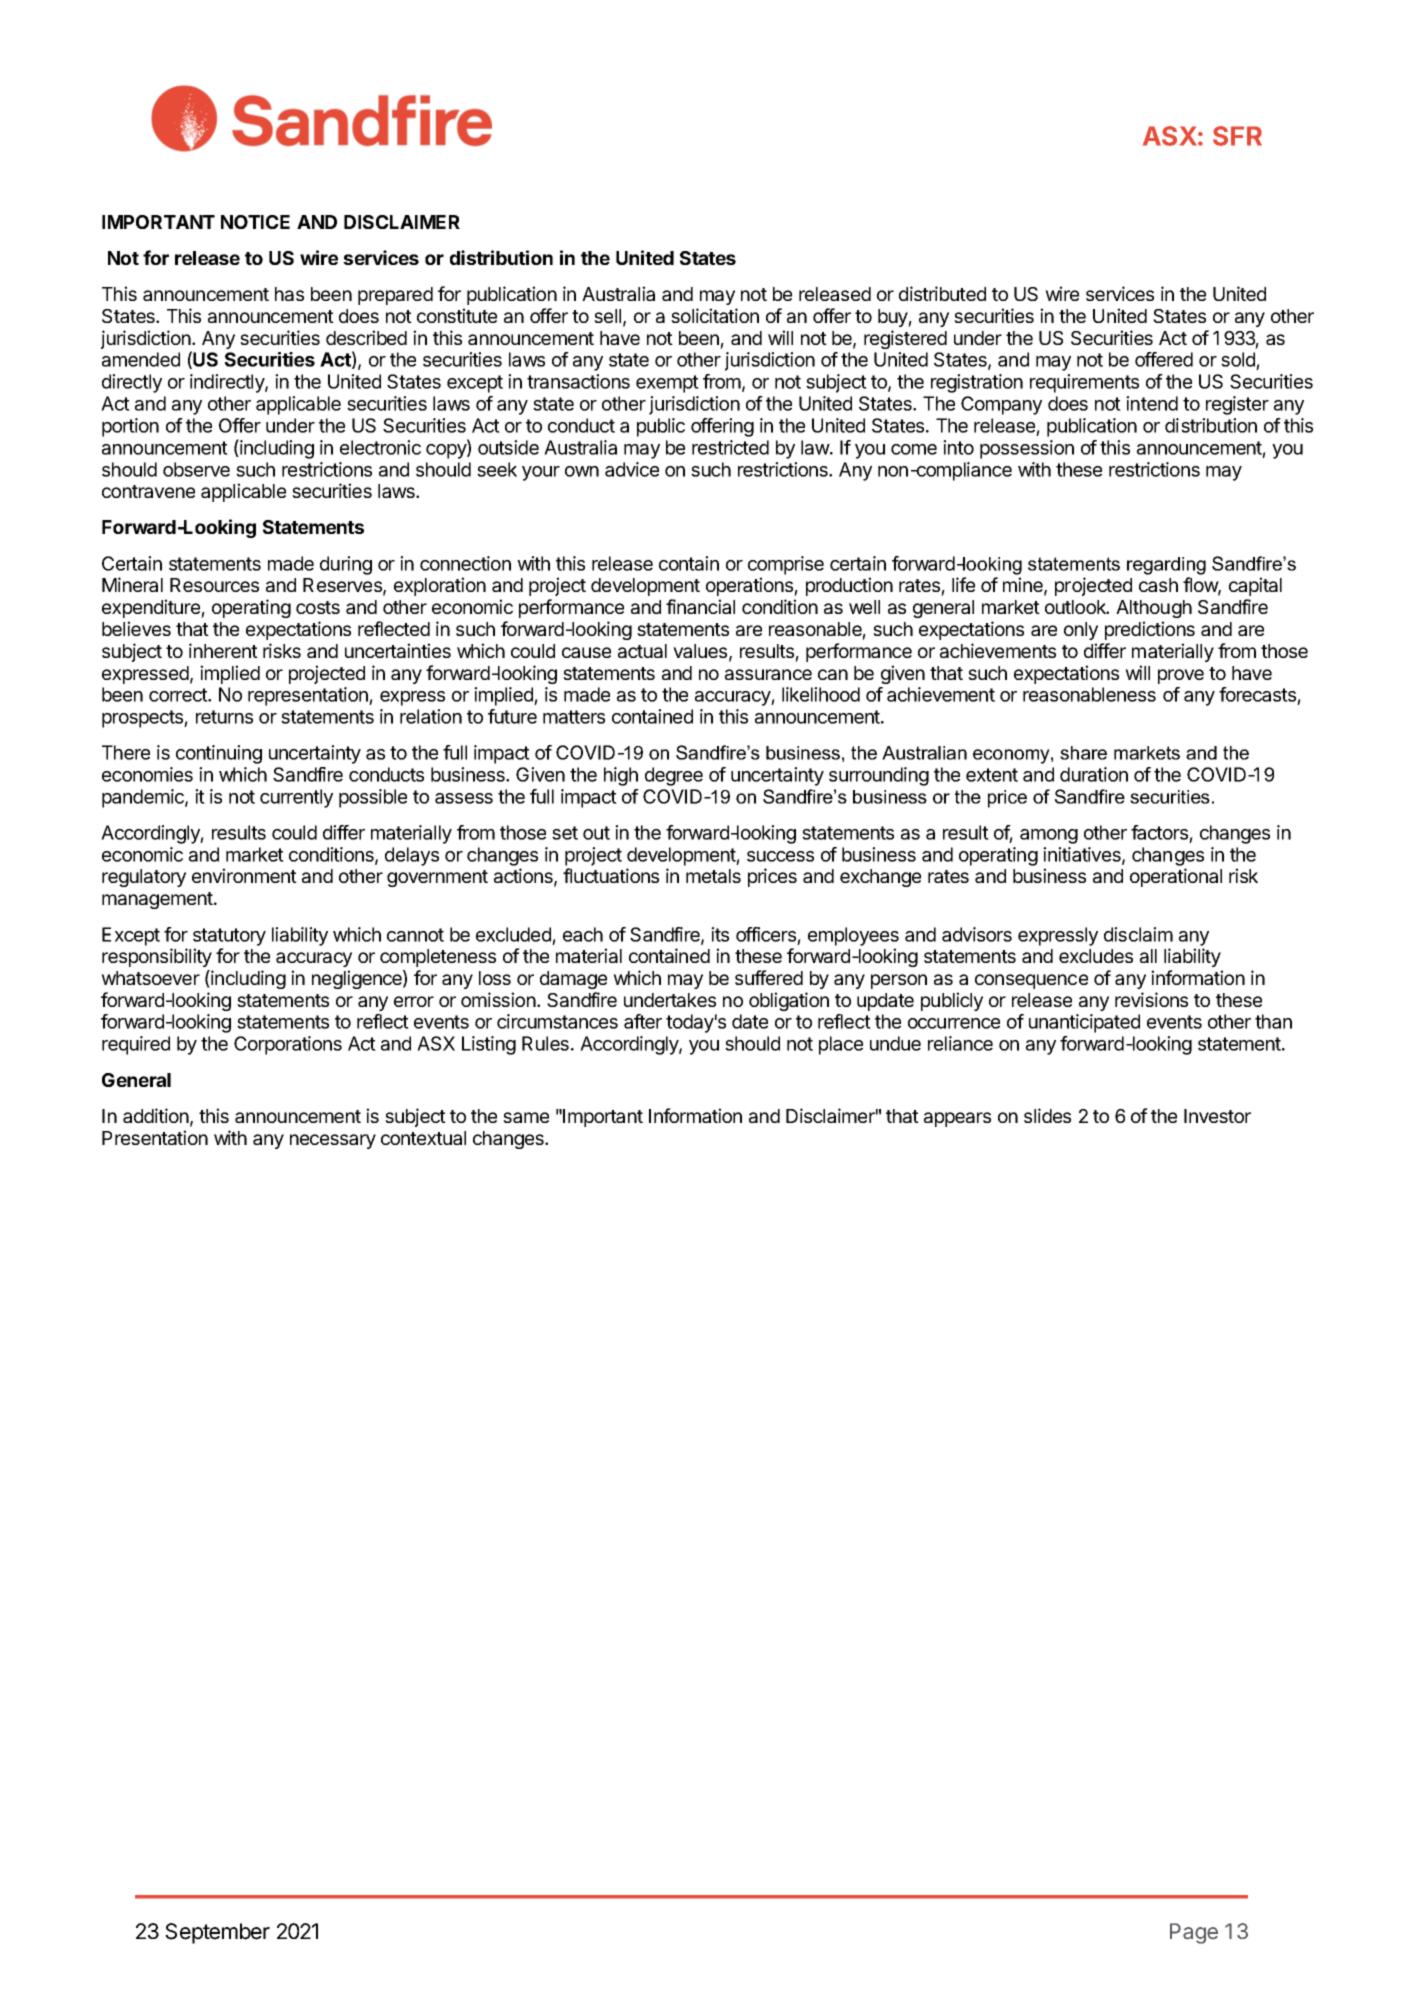 The height and width of the document is (2002, 1415). Describe the element at coordinates (1151, 999) in the document. I see `revisions` at that location.
